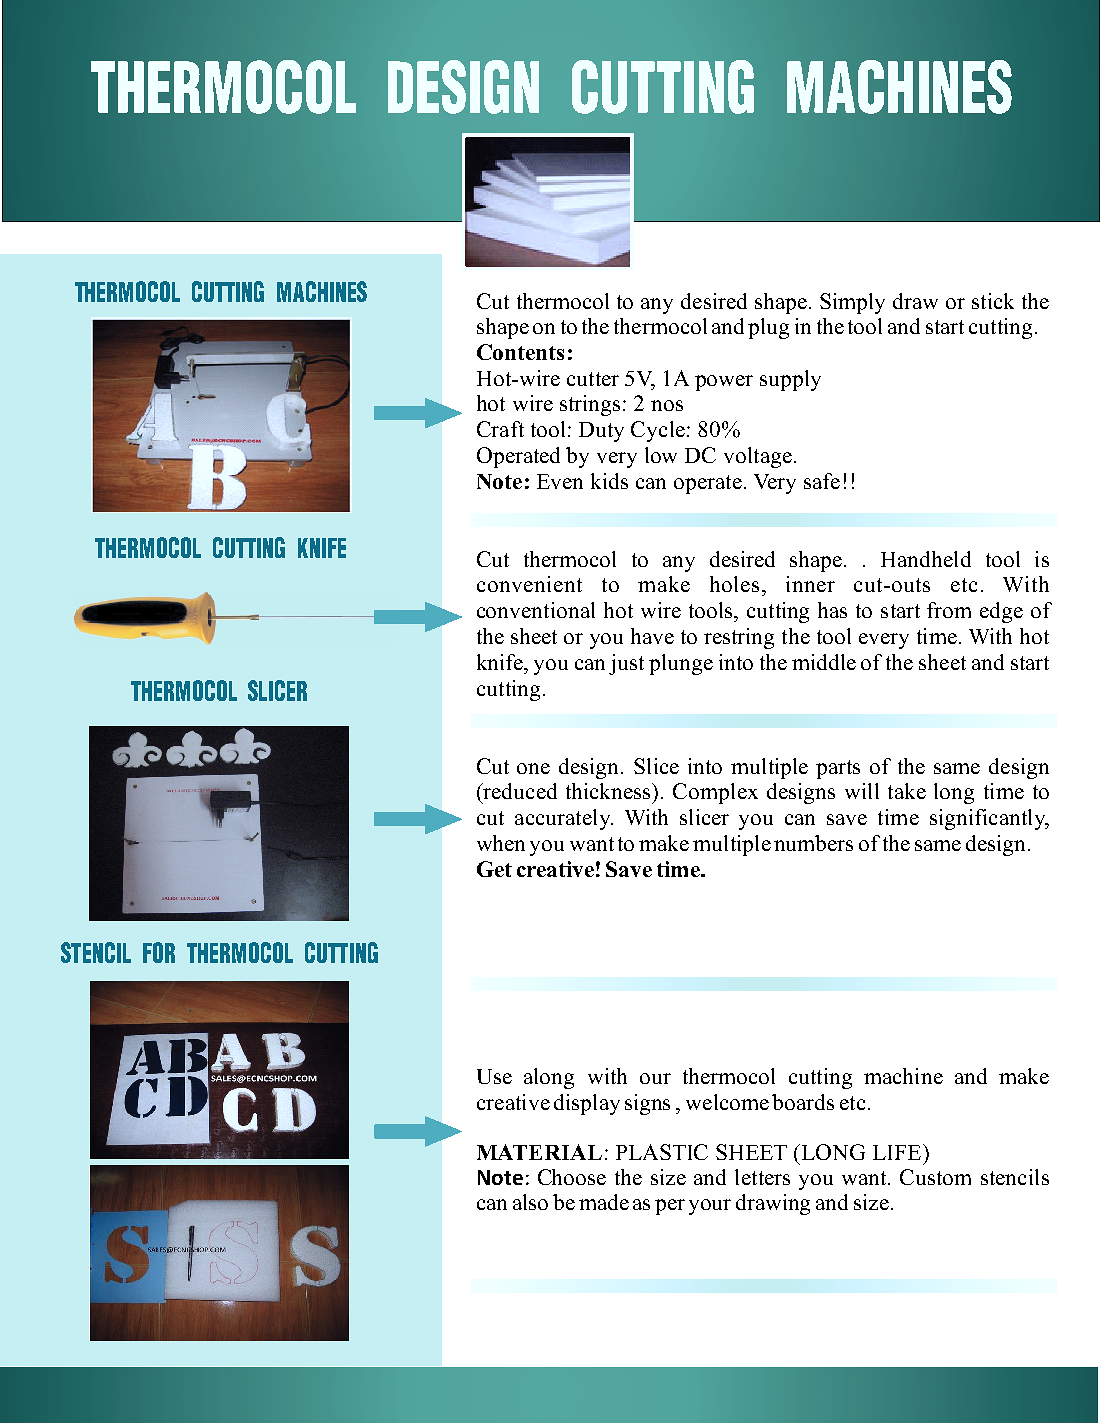 This page has width=1100, height=1423. Describe the element at coordinates (520, 352) in the page. I see `Contents` at that location.
